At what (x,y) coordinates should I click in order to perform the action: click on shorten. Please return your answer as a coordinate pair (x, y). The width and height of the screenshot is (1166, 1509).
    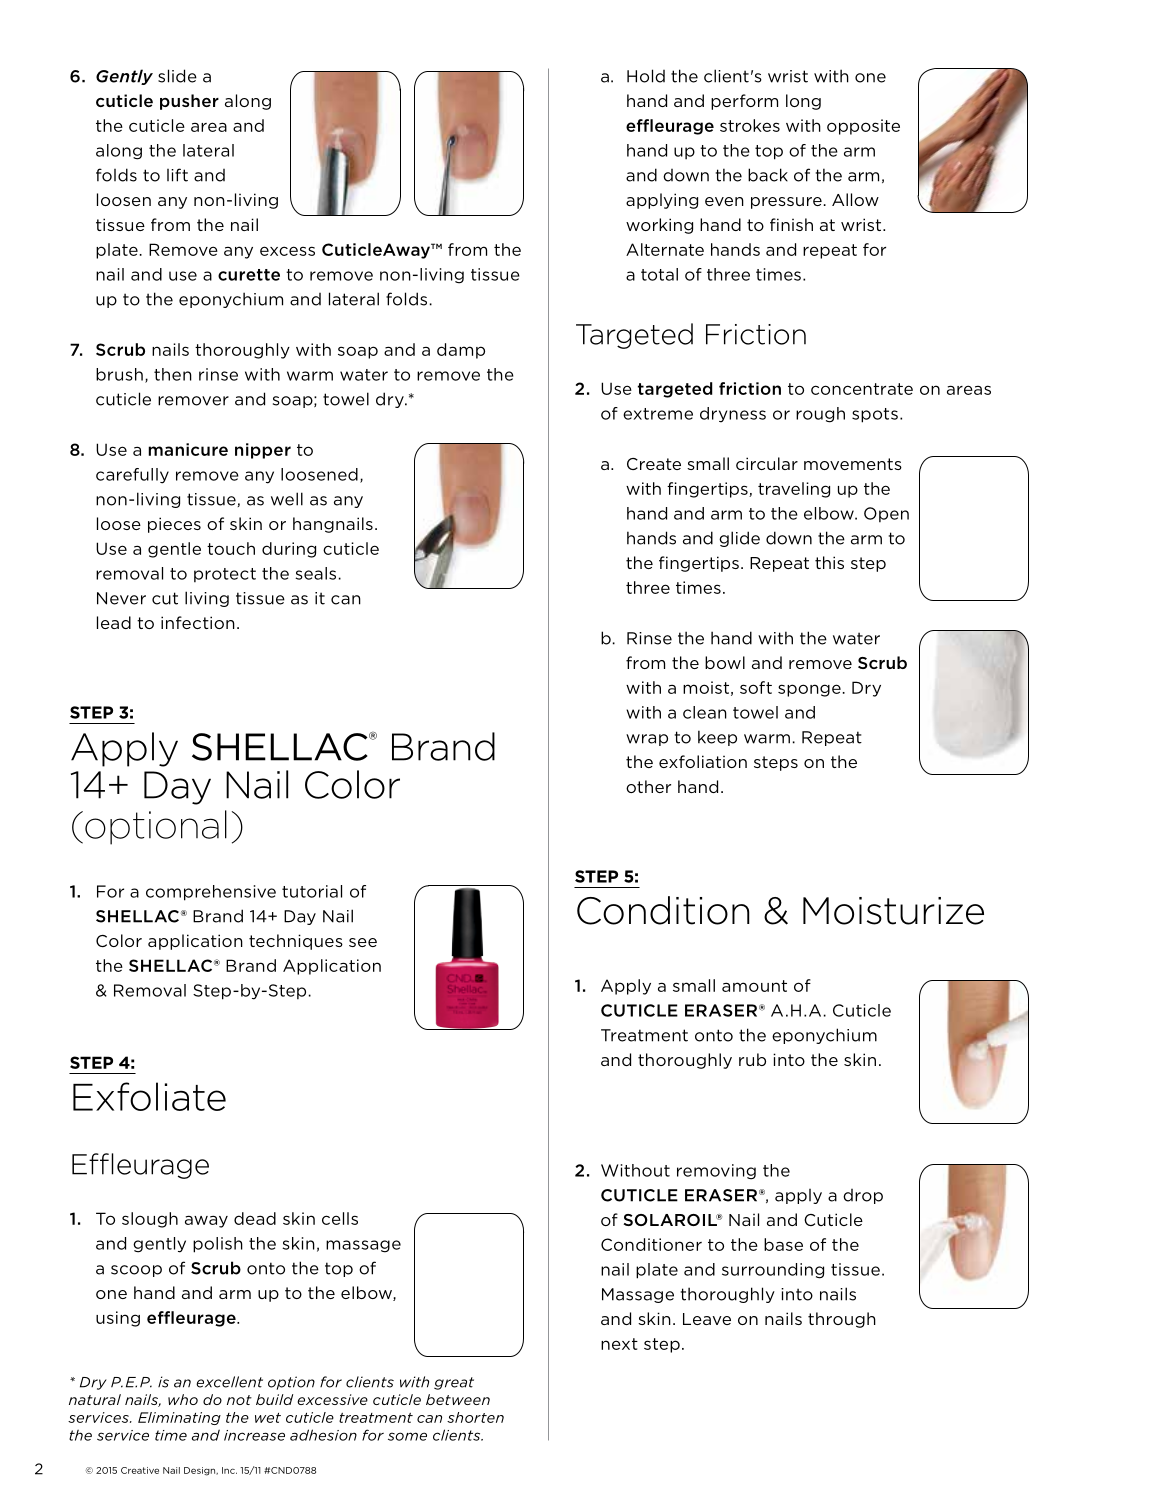
    Looking at the image, I should click on (475, 1417).
